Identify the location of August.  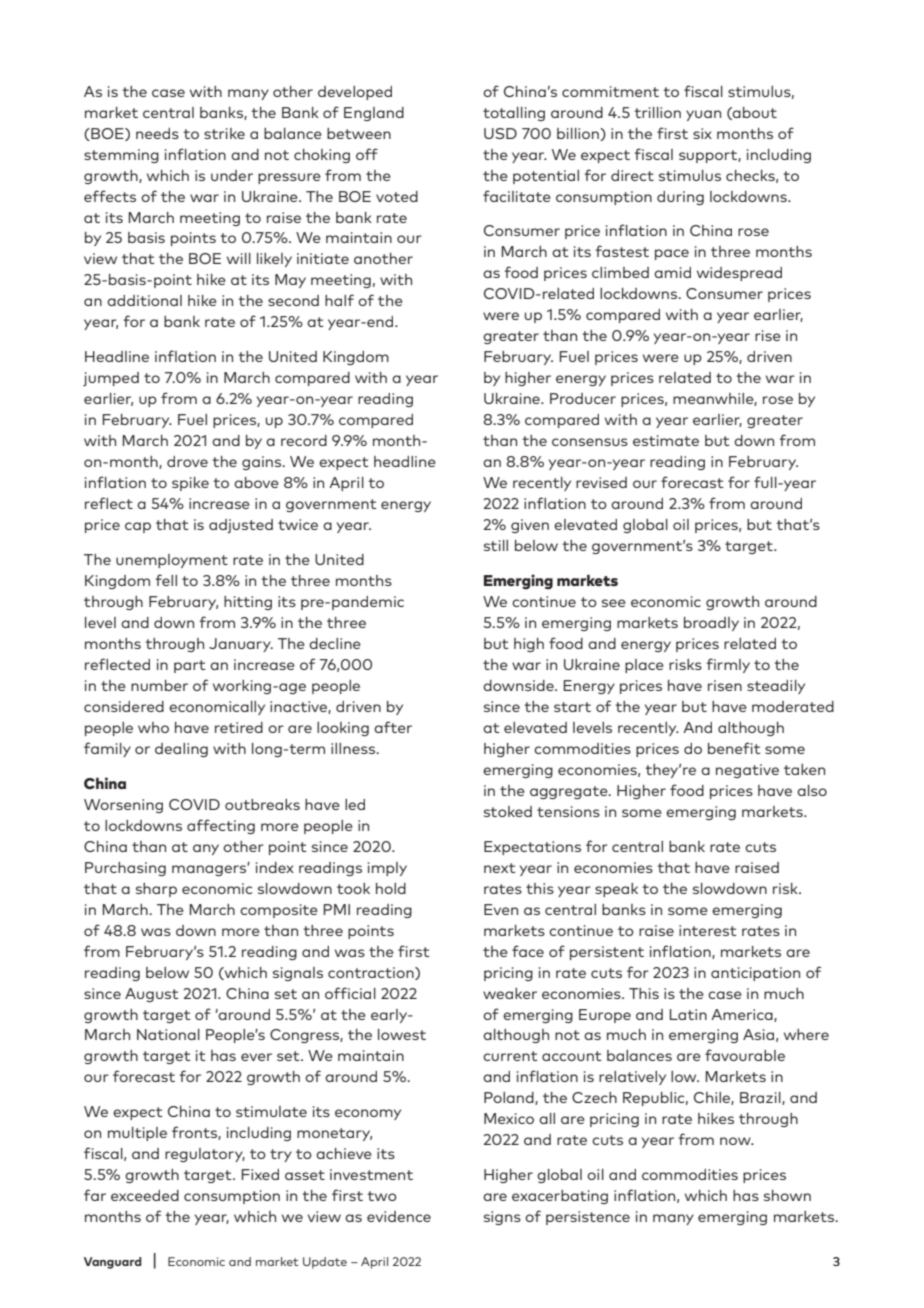
(152, 995).
